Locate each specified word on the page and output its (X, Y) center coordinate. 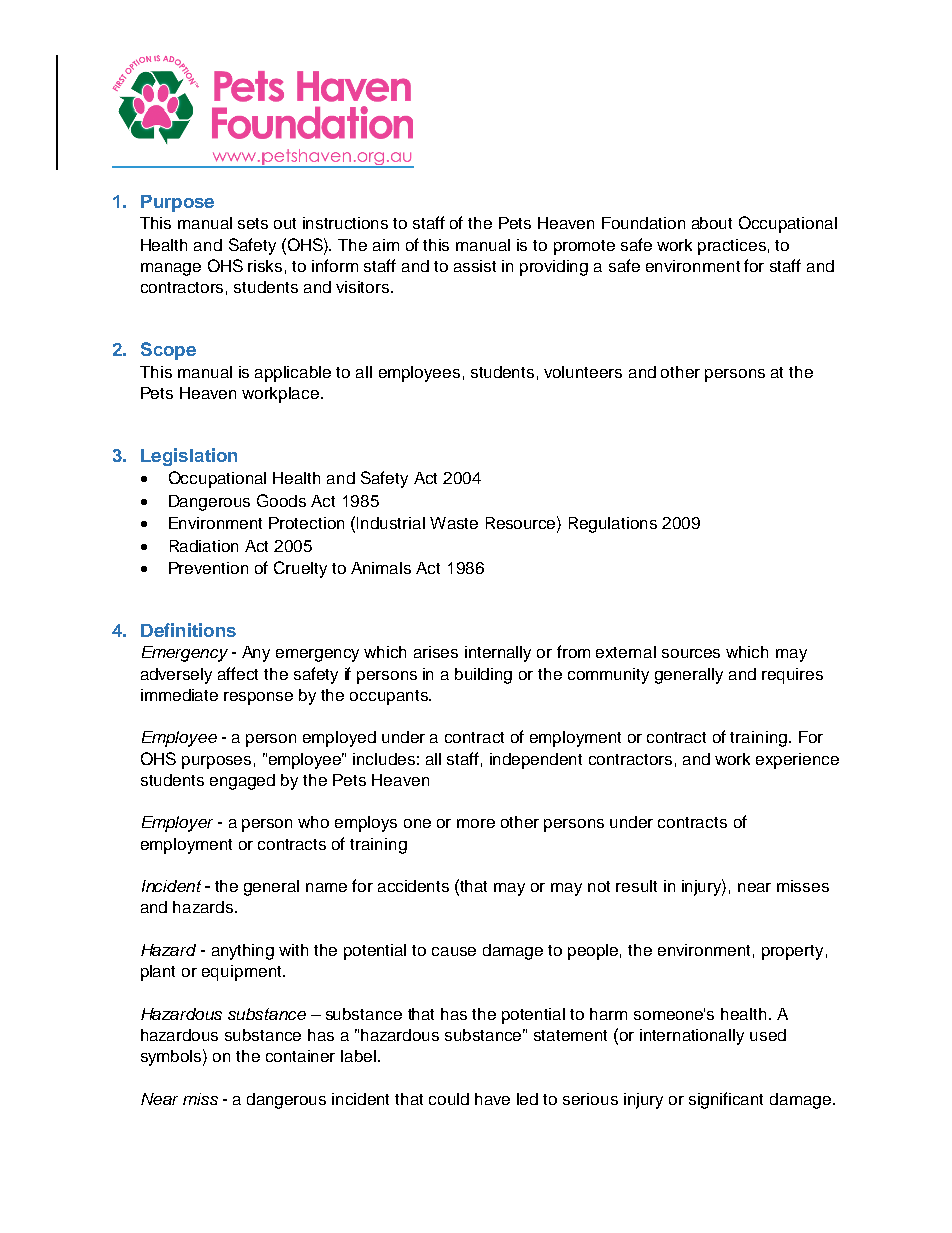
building (483, 676)
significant (726, 1100)
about (712, 223)
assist (475, 266)
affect (238, 673)
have (492, 1099)
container (300, 1056)
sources (691, 653)
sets (253, 223)
